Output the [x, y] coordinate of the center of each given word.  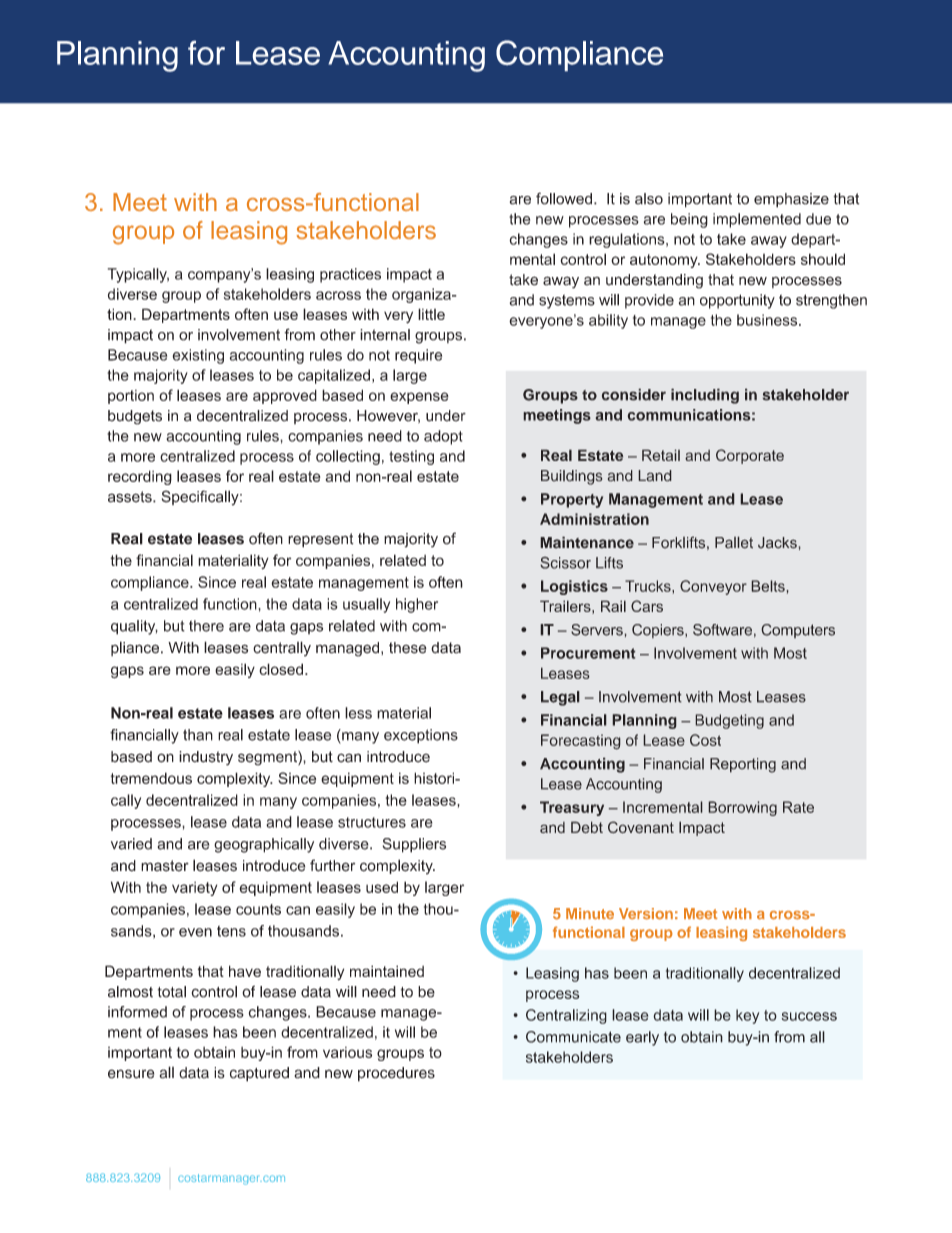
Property [572, 500]
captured [259, 1074]
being [689, 220]
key [747, 1016]
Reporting [743, 765]
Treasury [572, 808]
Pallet [734, 542]
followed [564, 198]
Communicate [573, 1037]
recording [140, 477]
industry [206, 758]
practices [350, 275]
